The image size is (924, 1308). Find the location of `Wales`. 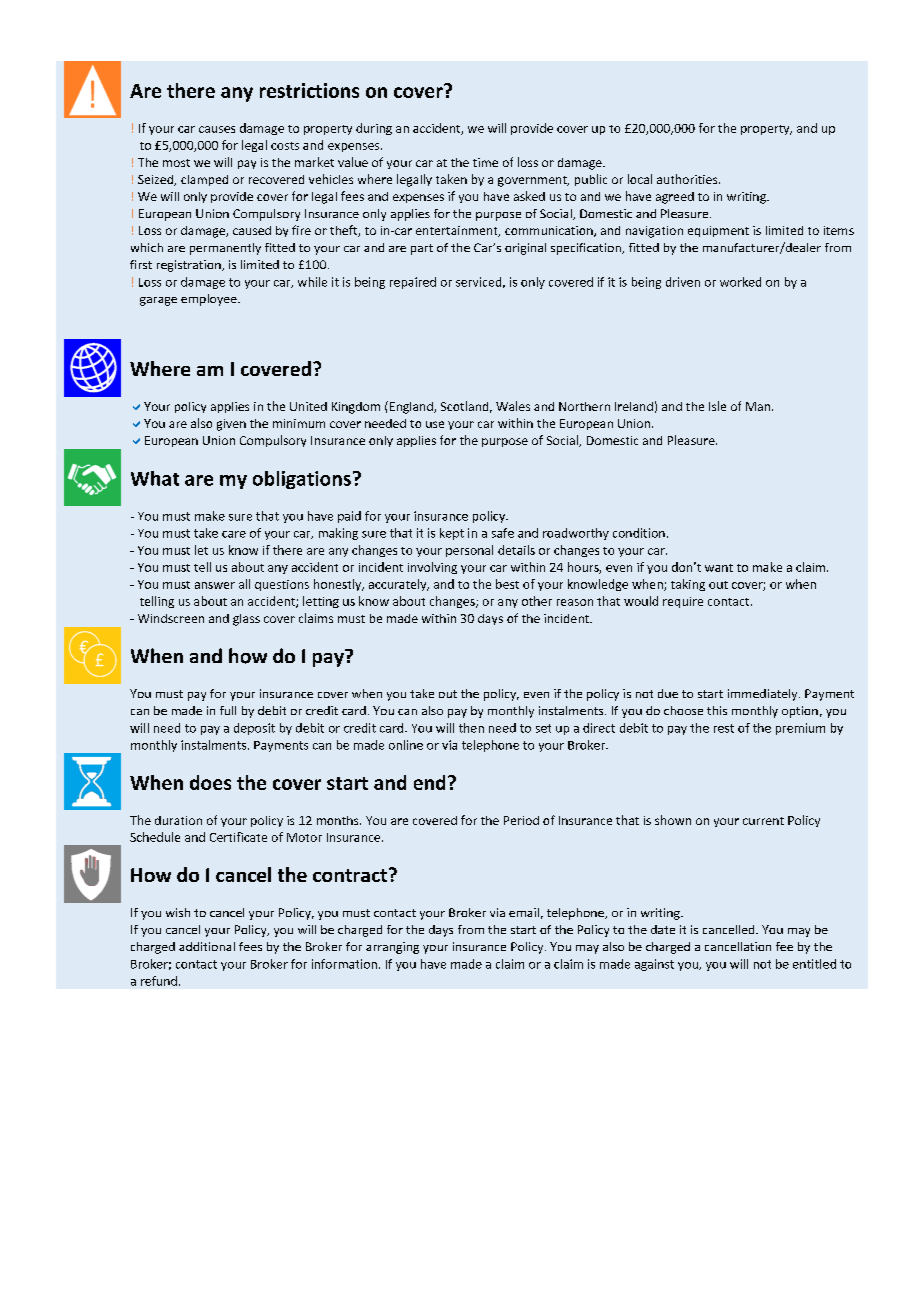

Wales is located at coordinates (513, 406).
